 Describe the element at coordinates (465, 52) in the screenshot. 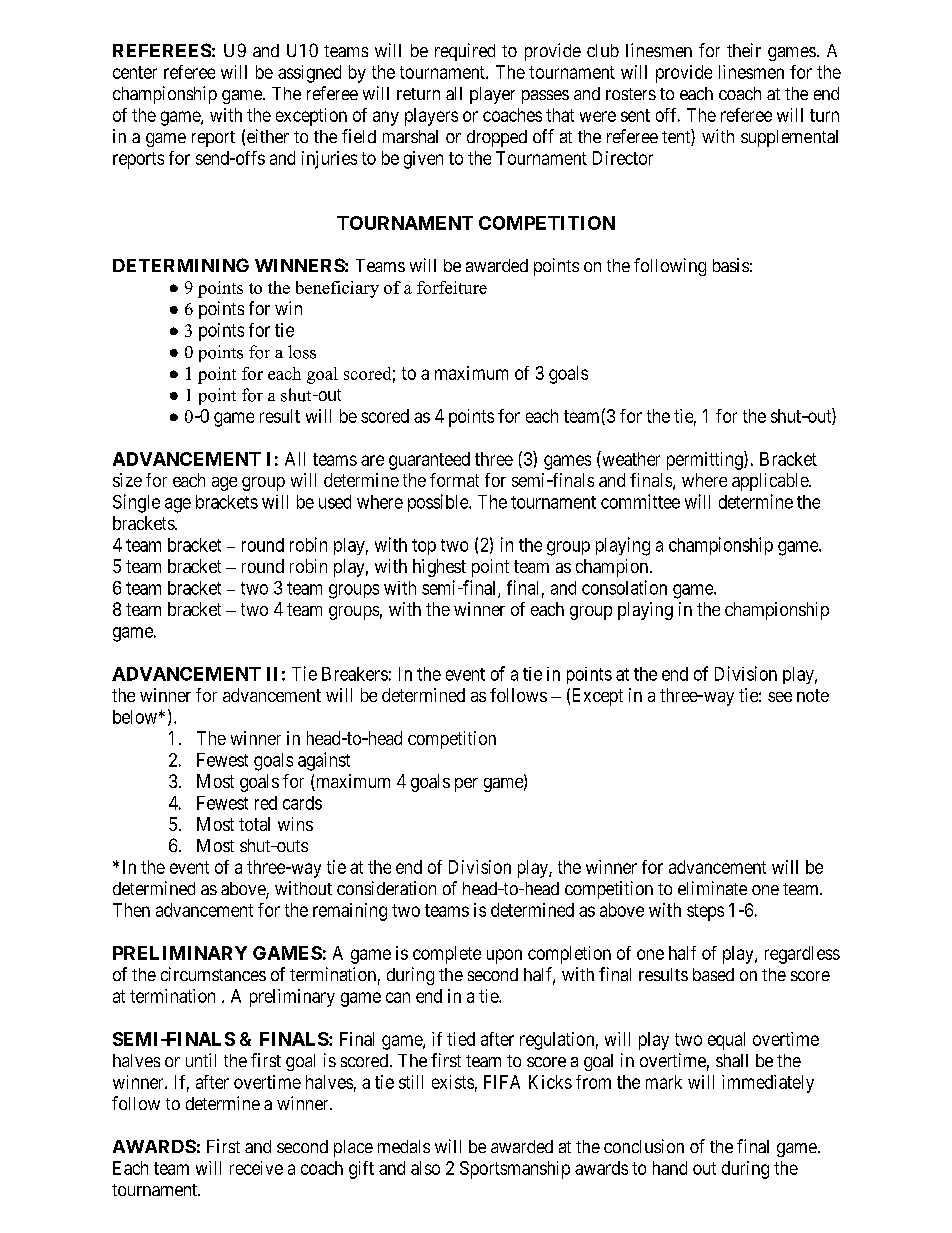

I see `required` at that location.
